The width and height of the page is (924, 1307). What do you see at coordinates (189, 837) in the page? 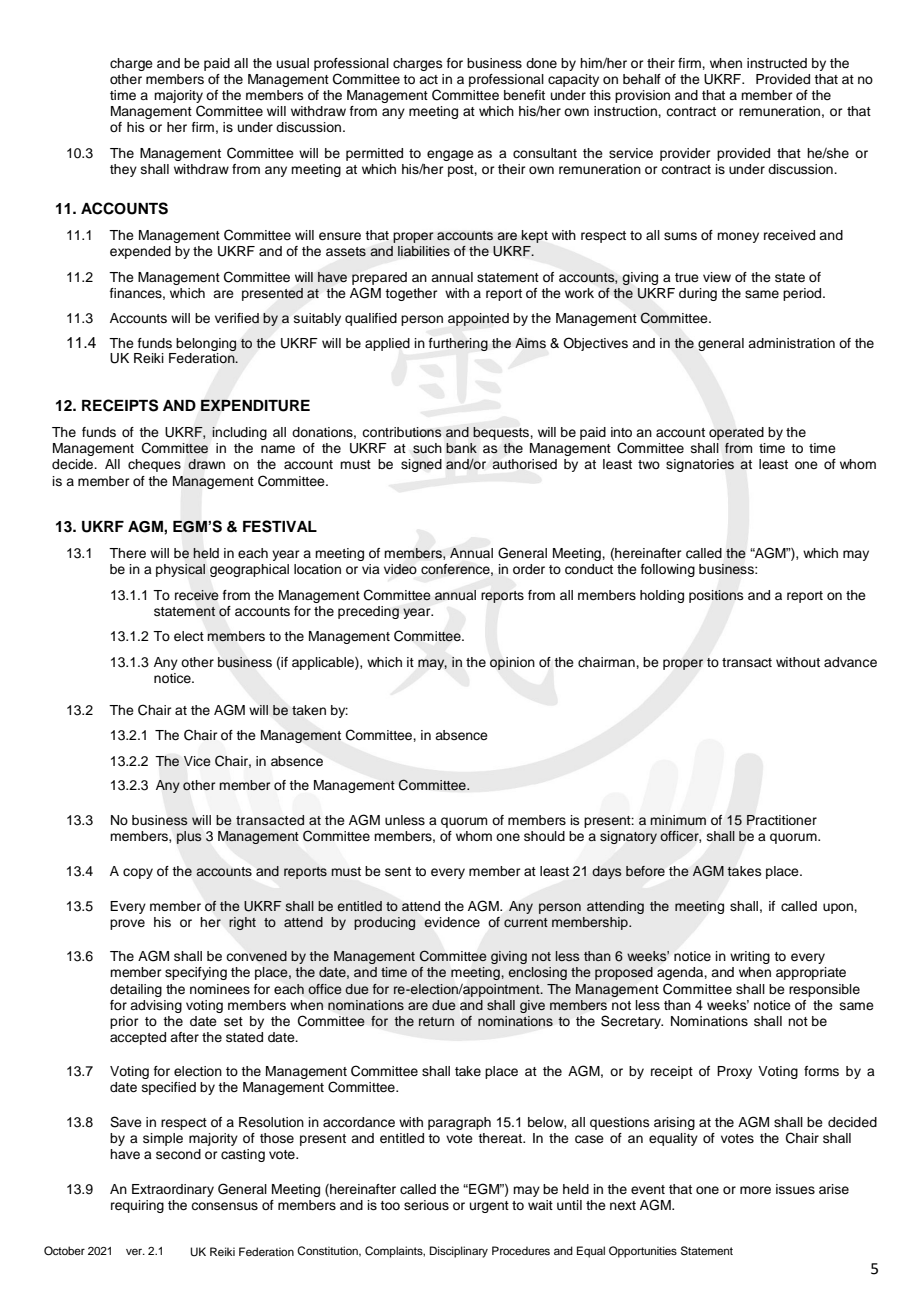
I see `plus` at bounding box center [189, 837].
